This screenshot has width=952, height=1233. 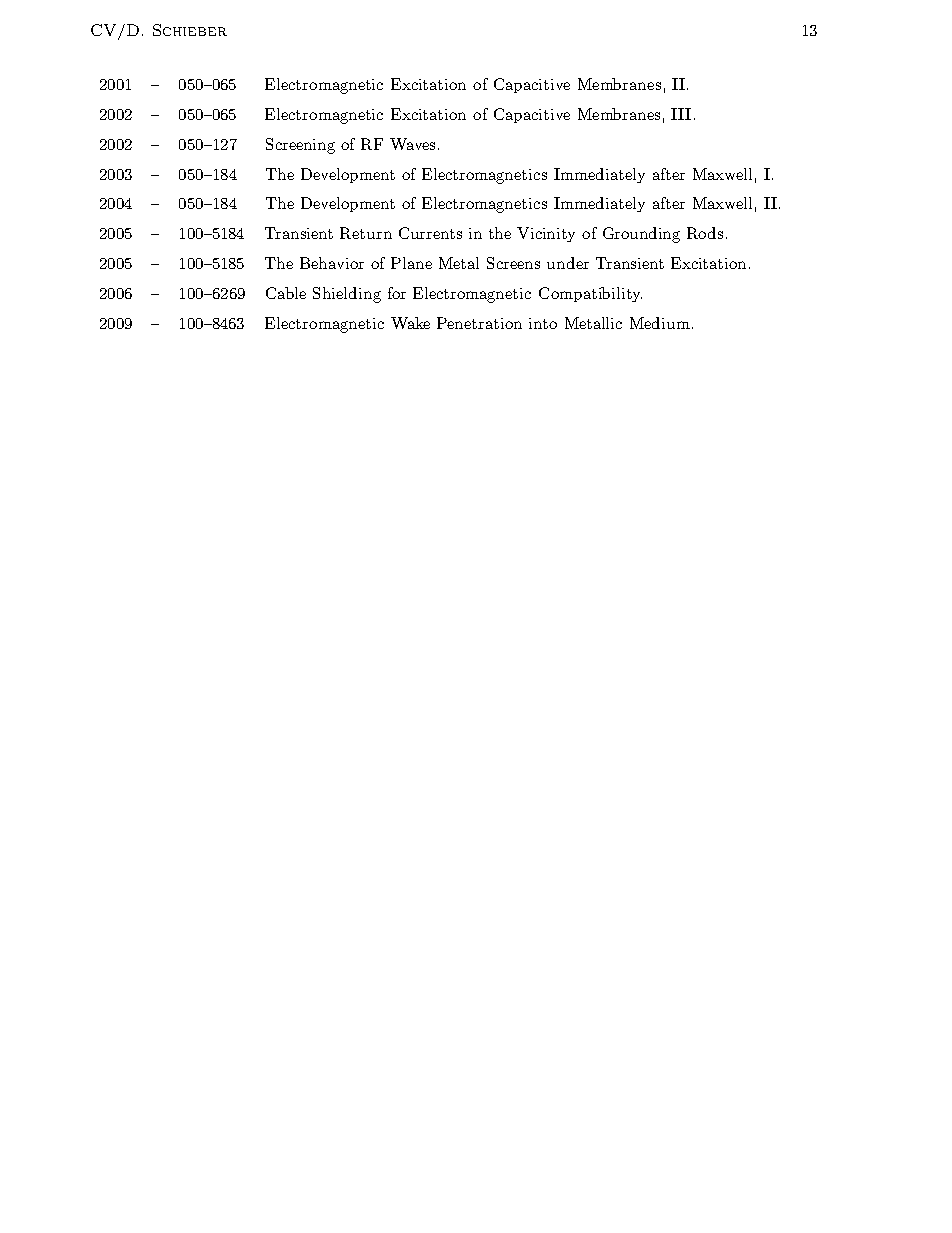 What do you see at coordinates (430, 233) in the screenshot?
I see `Currents` at bounding box center [430, 233].
